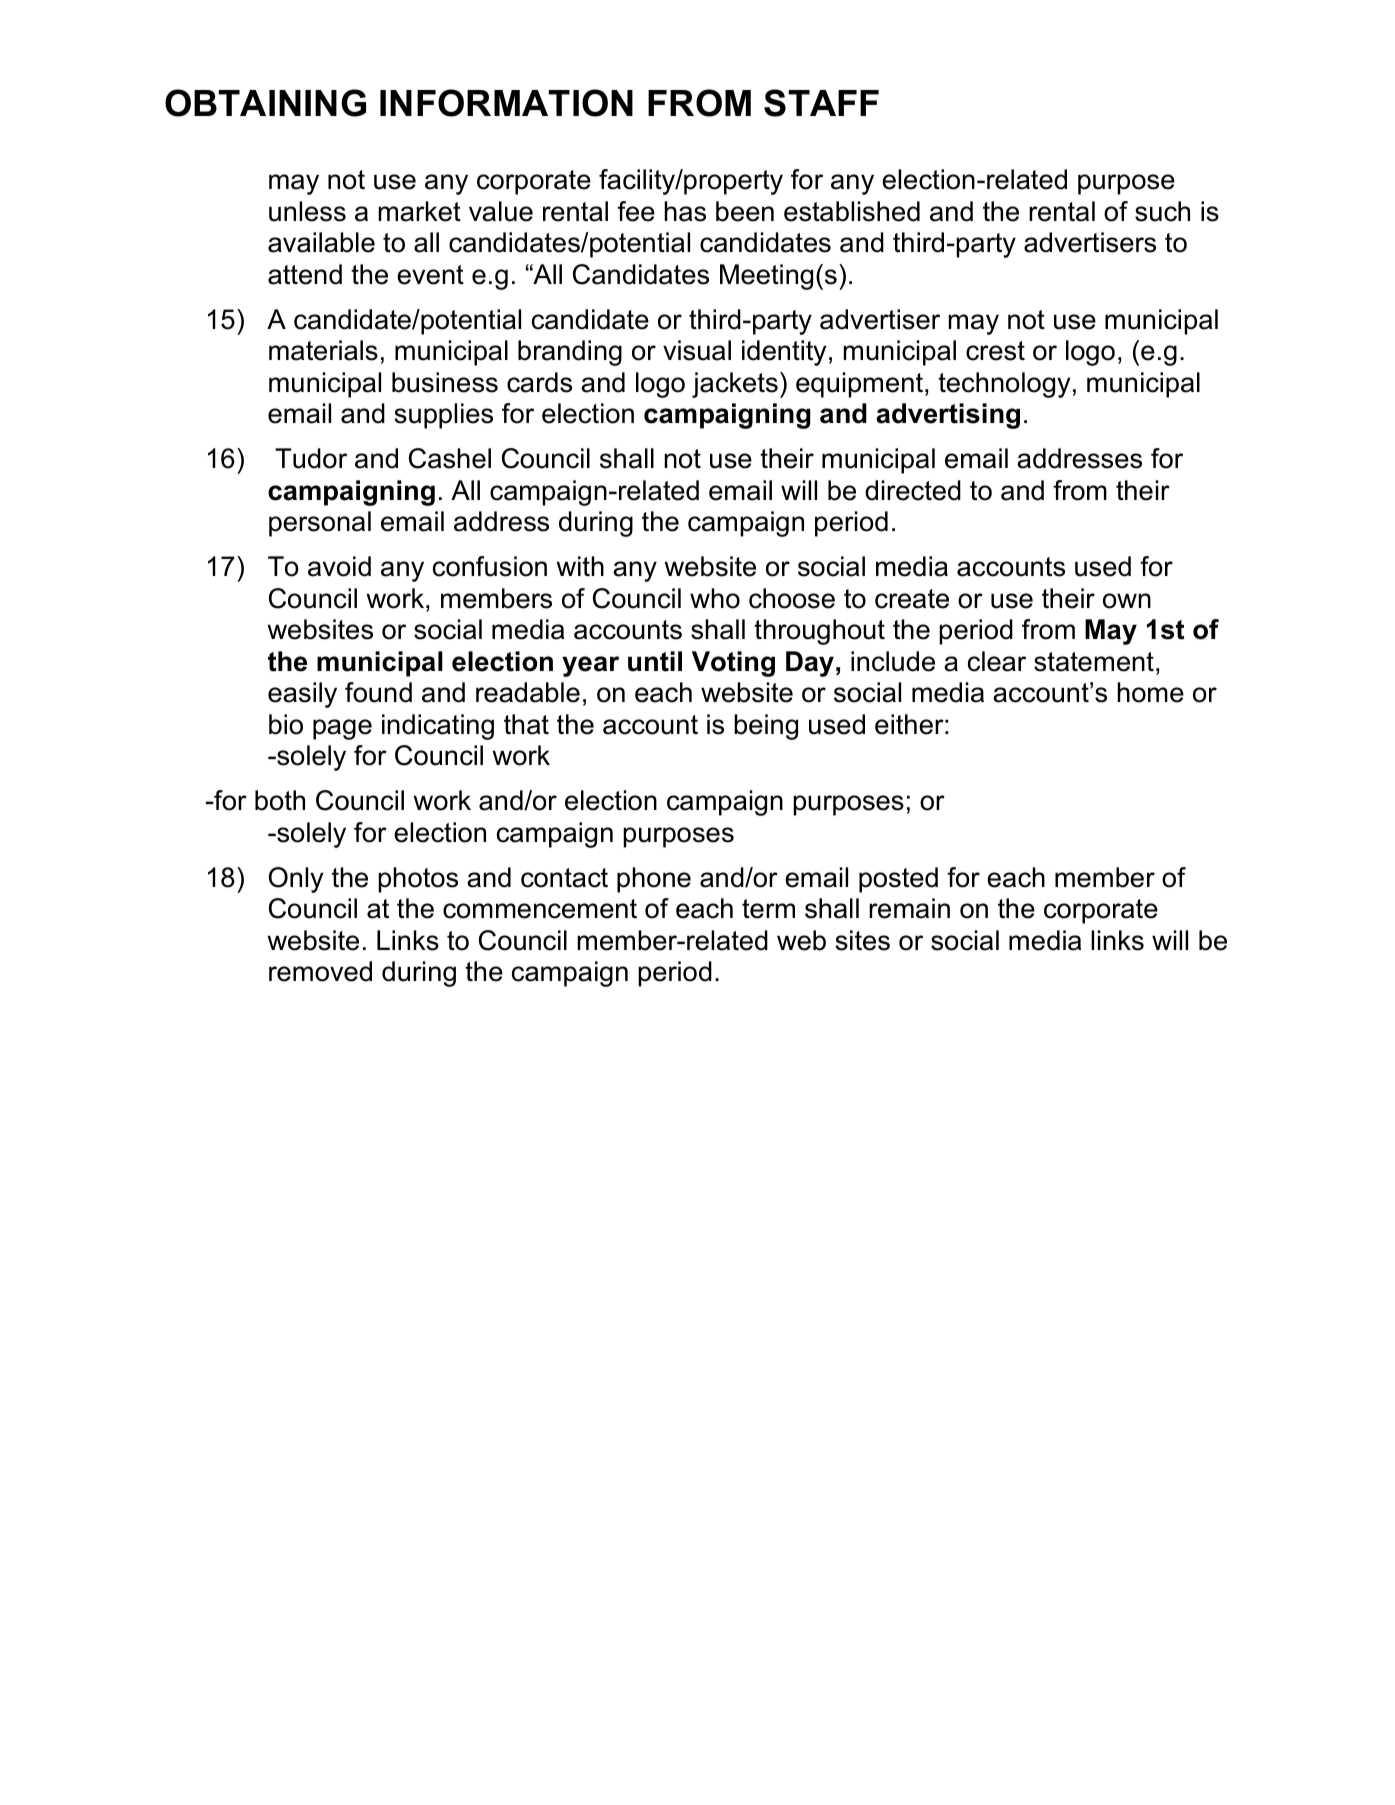 The height and width of the document is (1805, 1395). Describe the element at coordinates (766, 727) in the document. I see `being` at that location.
